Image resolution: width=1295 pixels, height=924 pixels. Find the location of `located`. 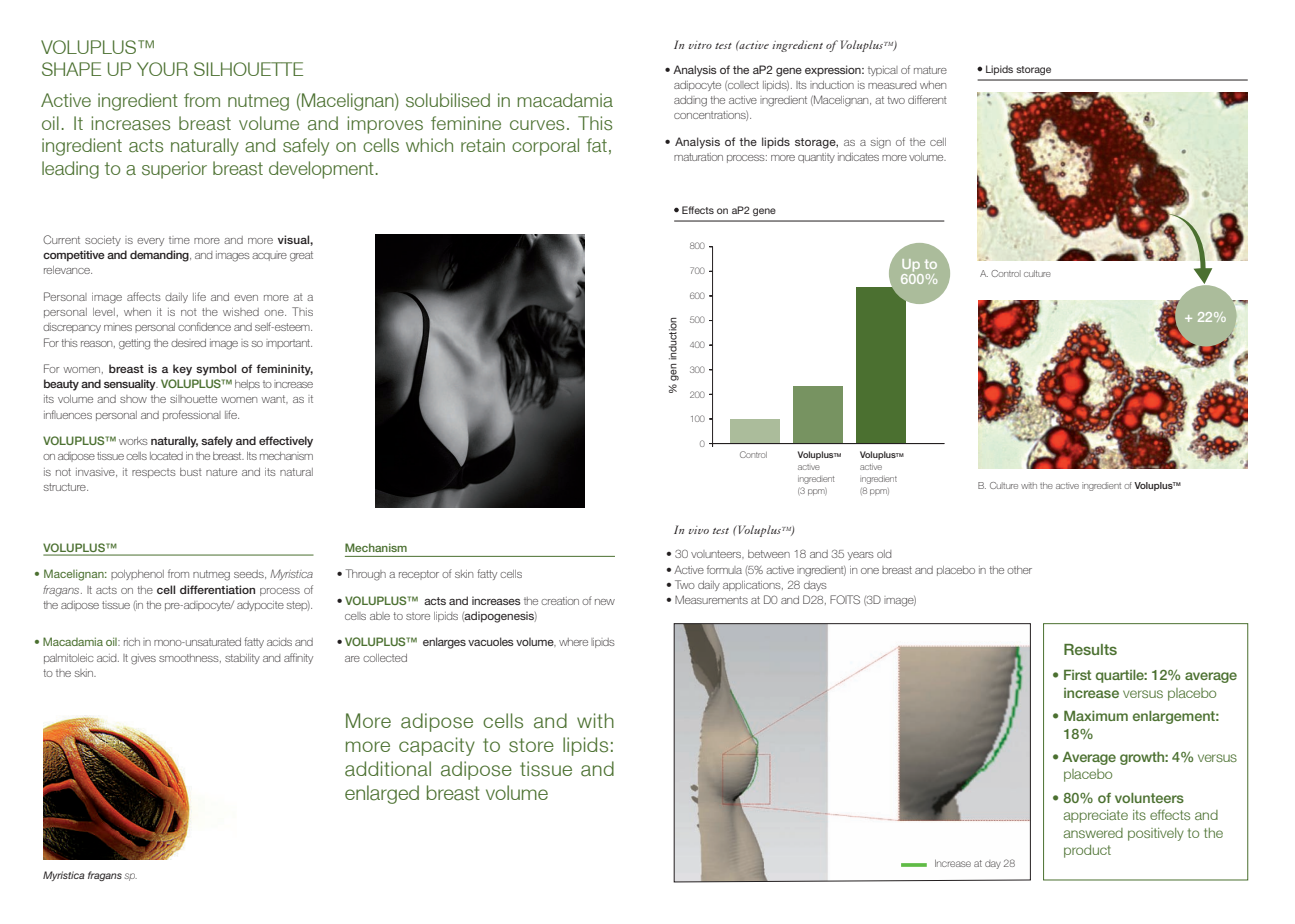

located is located at coordinates (166, 456).
